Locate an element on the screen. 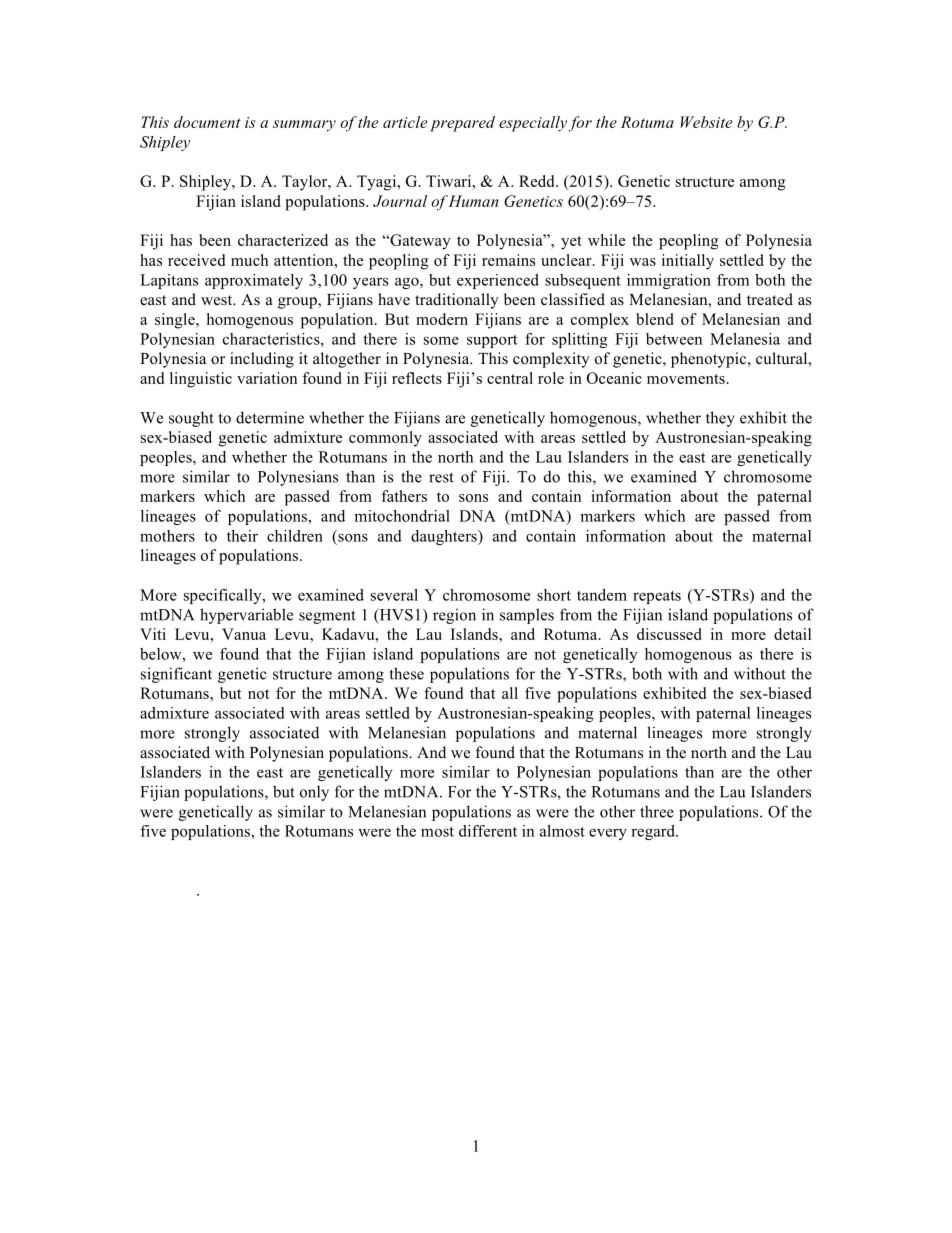 This screenshot has height=1233, width=952. specifically is located at coordinates (224, 596).
